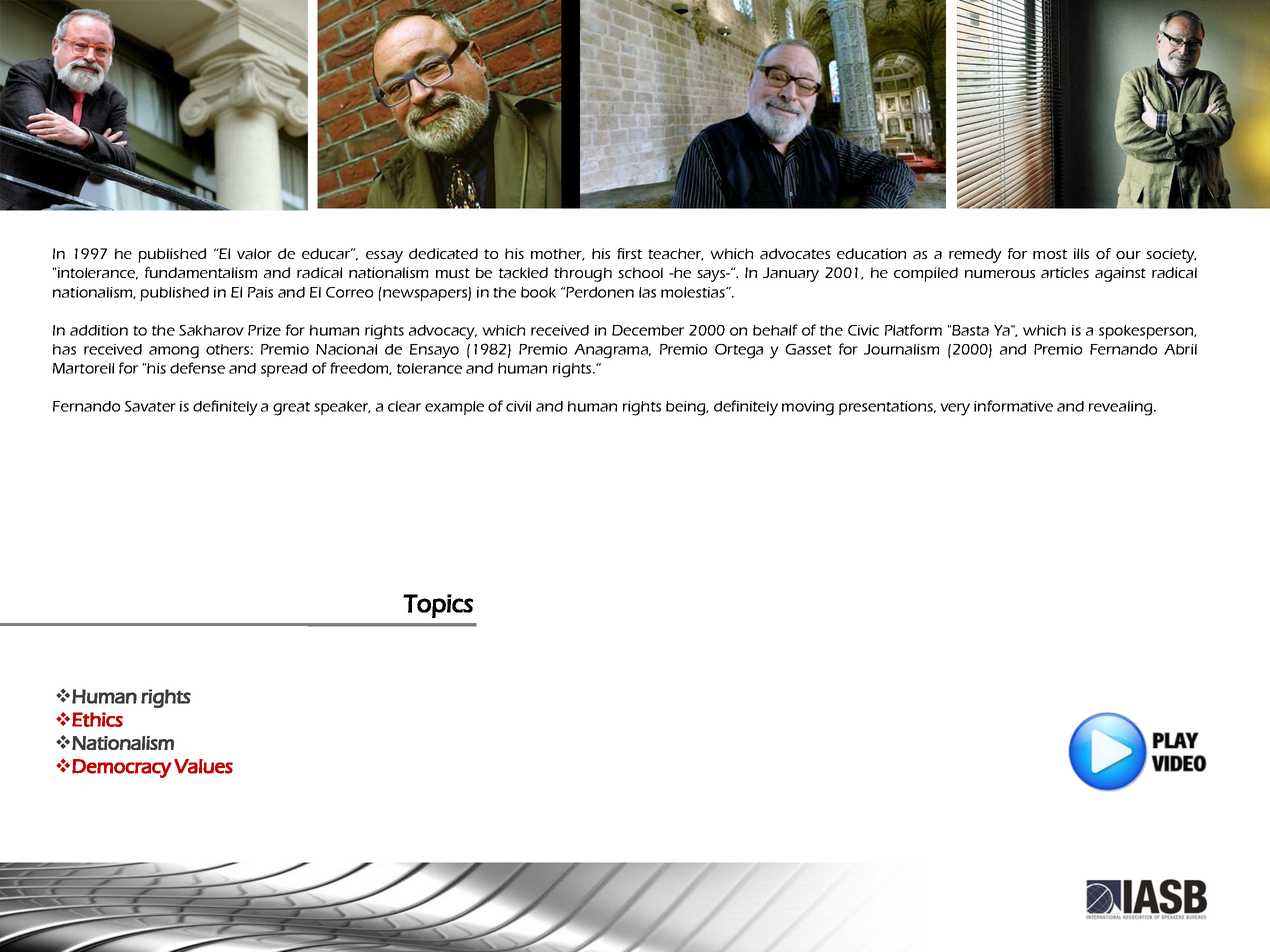 The image size is (1270, 952). What do you see at coordinates (438, 606) in the screenshot?
I see `Topics` at bounding box center [438, 606].
